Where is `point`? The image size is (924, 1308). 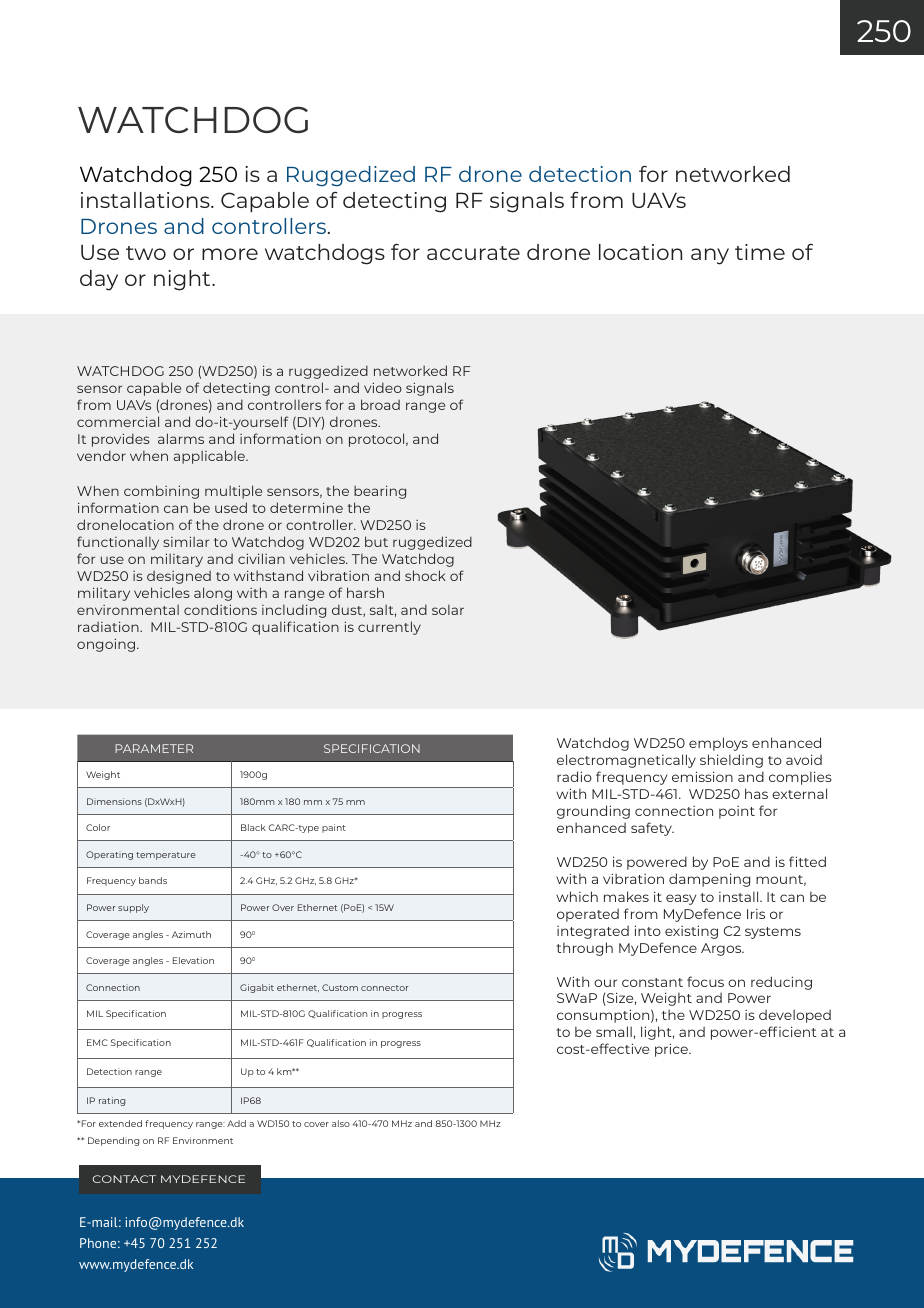
point is located at coordinates (737, 812).
